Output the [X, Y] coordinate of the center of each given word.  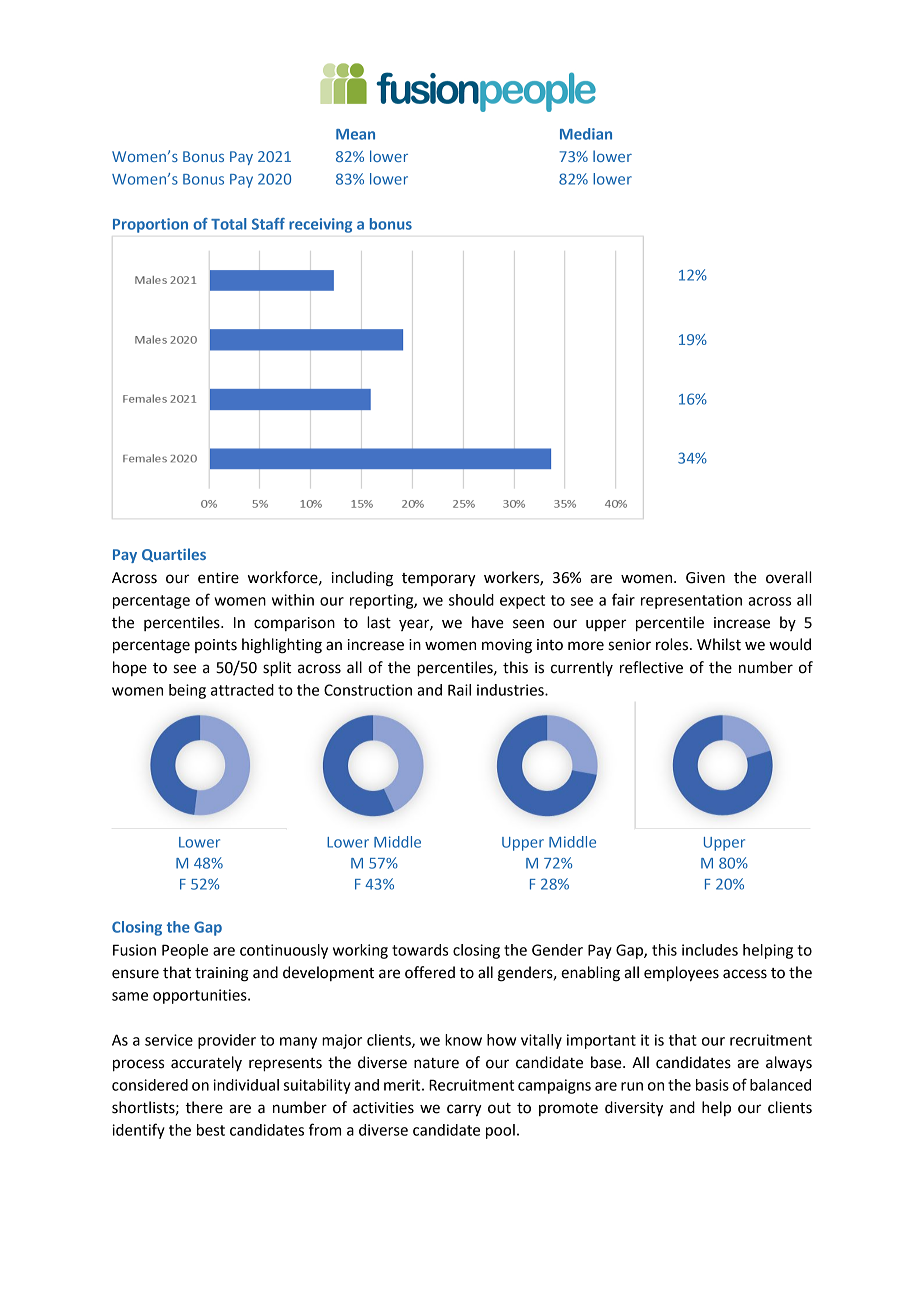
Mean [355, 134]
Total [228, 224]
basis [712, 1085]
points [216, 646]
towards [420, 950]
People [185, 951]
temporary [439, 580]
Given [705, 578]
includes [710, 950]
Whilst [719, 644]
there [204, 1107]
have [488, 622]
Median [586, 134]
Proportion [150, 225]
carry [464, 1110]
